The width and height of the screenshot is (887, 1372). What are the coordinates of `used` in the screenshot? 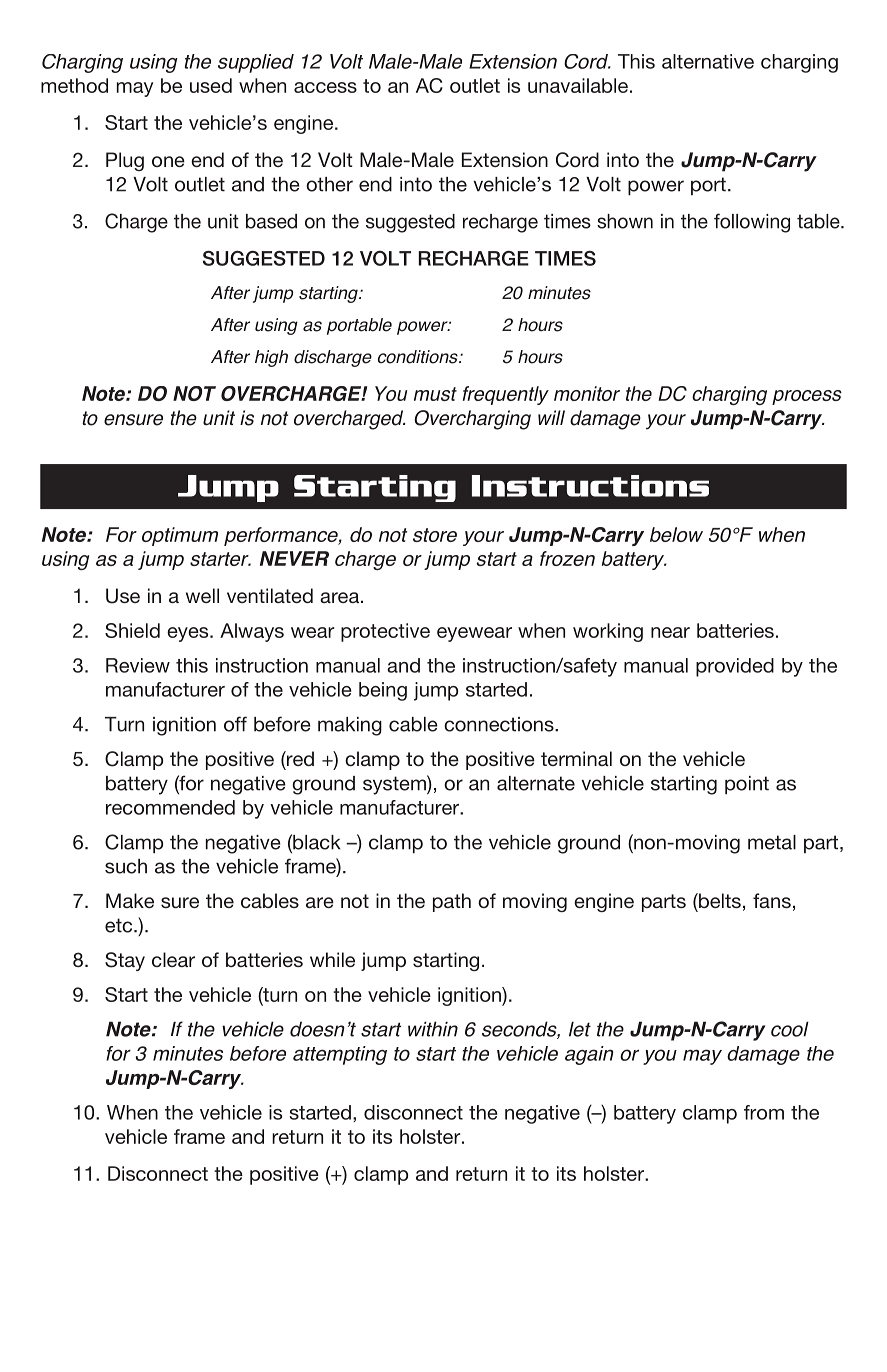 It's located at (211, 85).
